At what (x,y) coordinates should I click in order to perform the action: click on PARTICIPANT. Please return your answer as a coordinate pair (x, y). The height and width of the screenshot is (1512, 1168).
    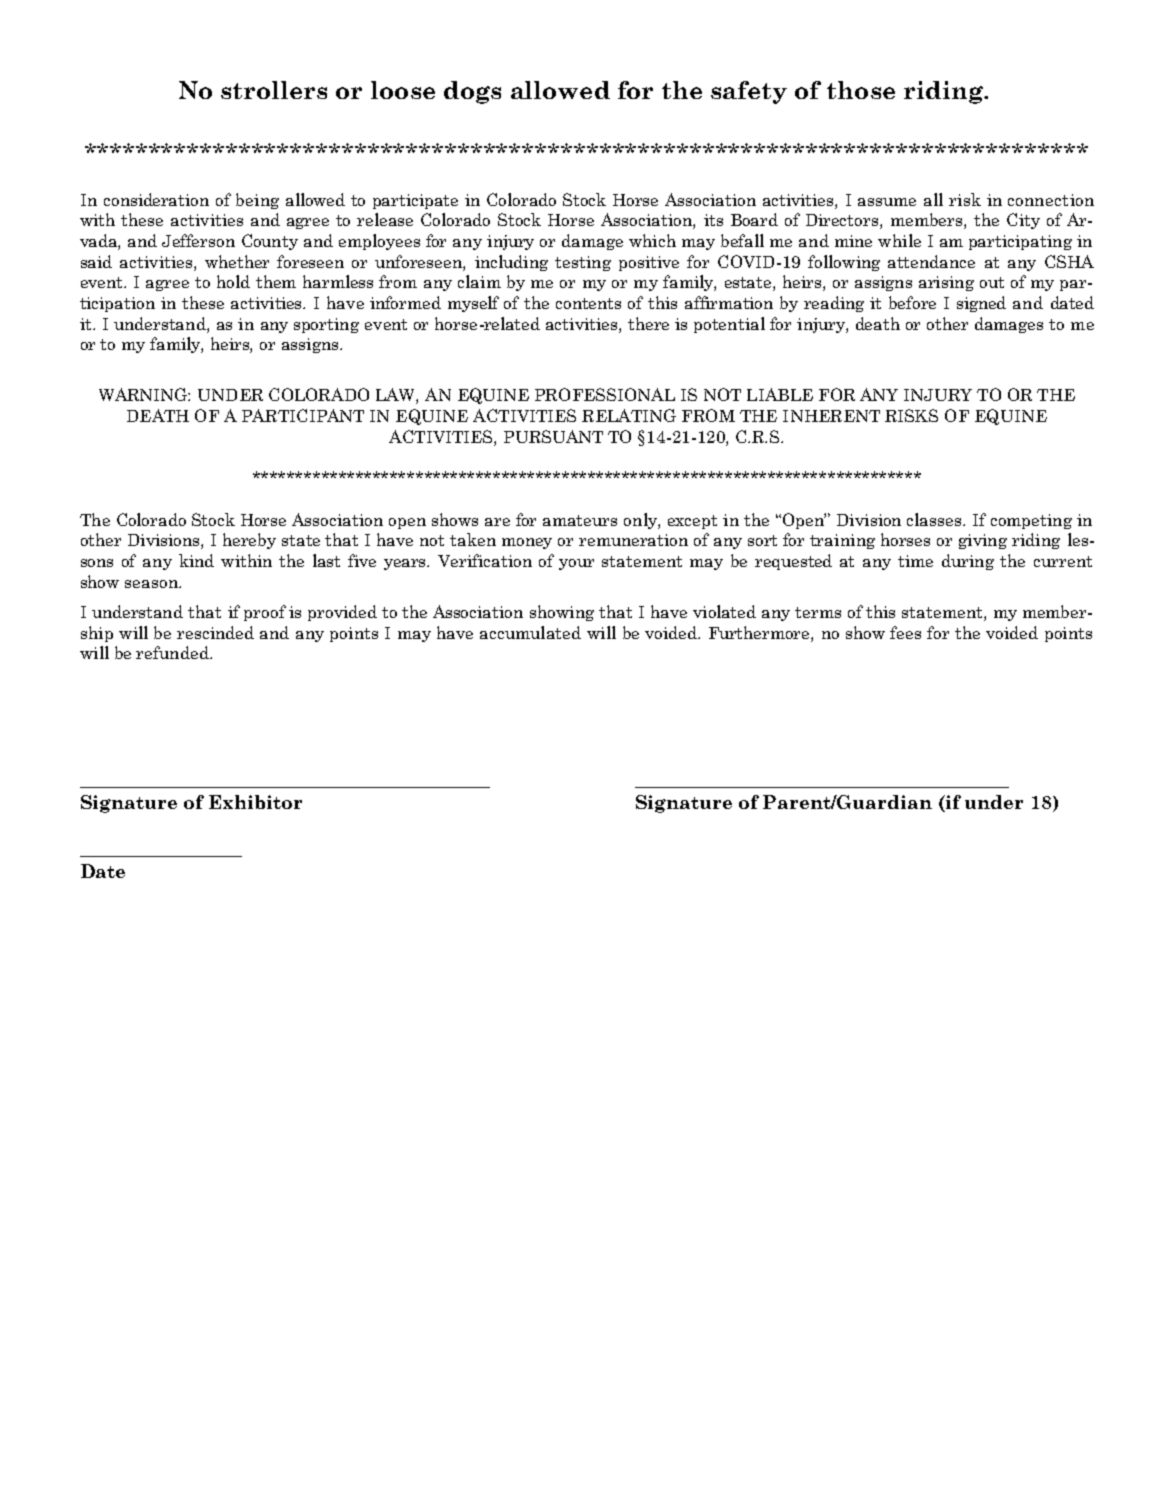
    Looking at the image, I should click on (303, 415).
